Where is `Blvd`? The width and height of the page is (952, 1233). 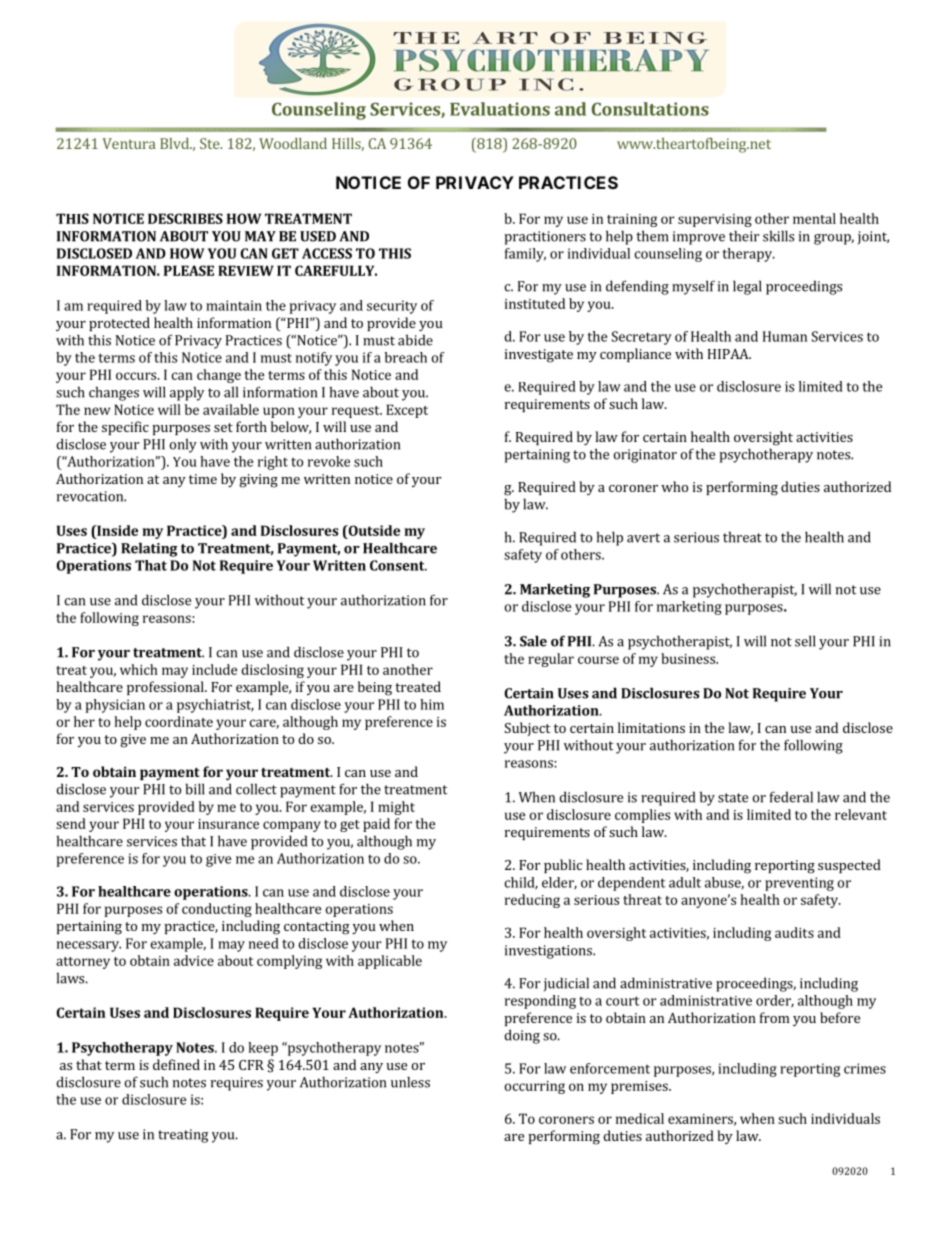
Blvd is located at coordinates (175, 143).
